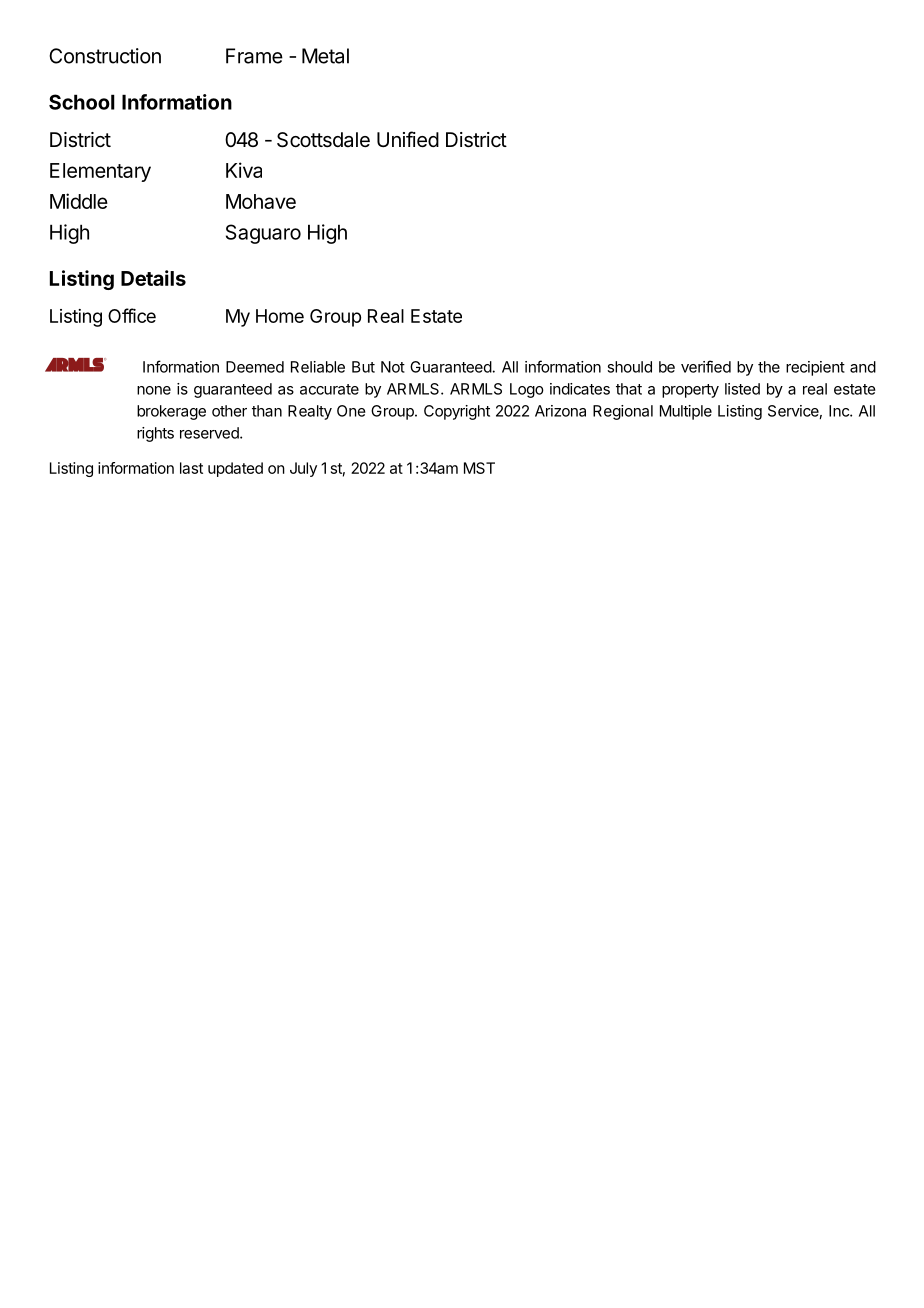  Describe the element at coordinates (191, 468) in the page. I see `last` at that location.
